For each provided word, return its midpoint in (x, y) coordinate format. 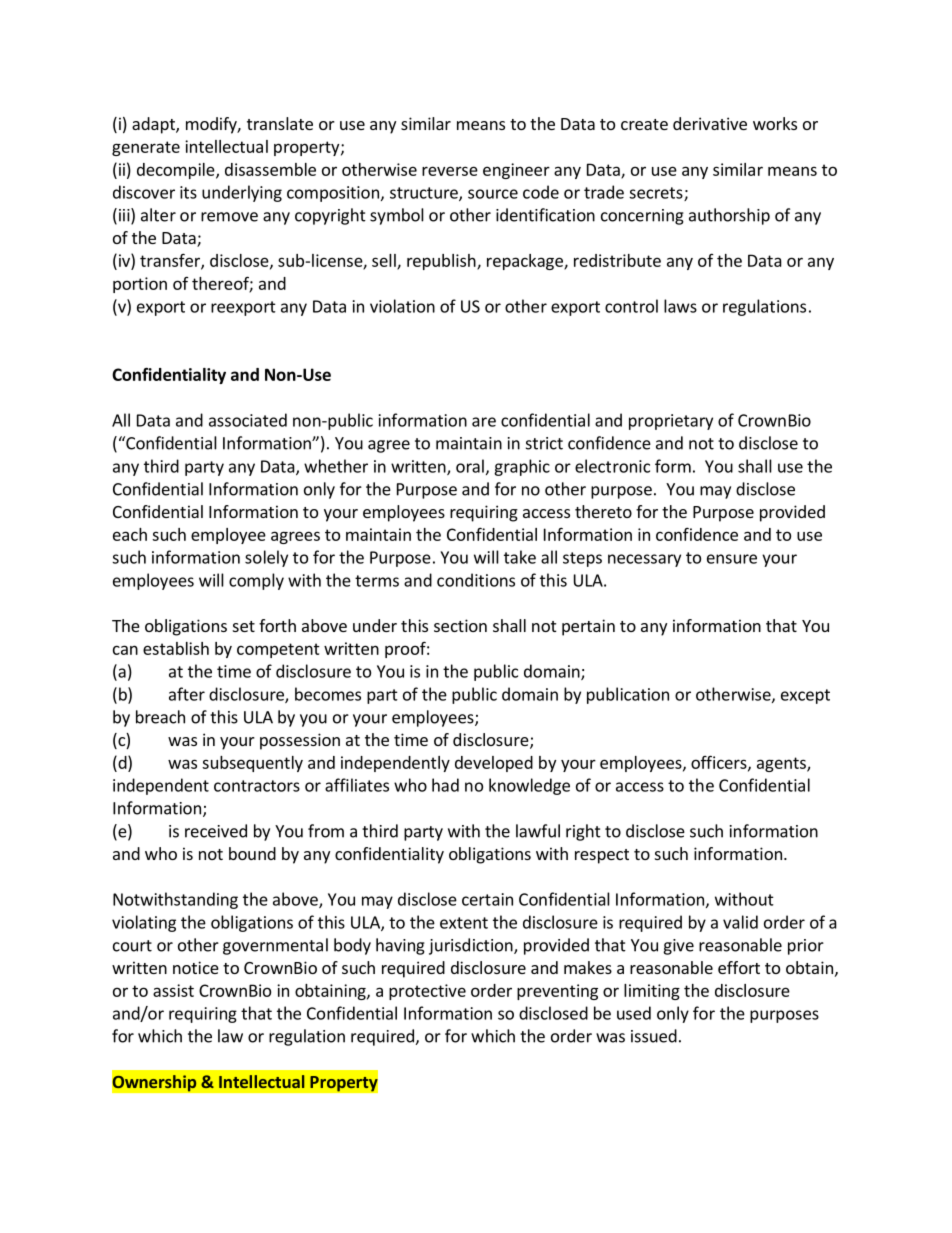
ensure (732, 559)
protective (427, 992)
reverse (450, 171)
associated (248, 420)
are (484, 422)
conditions (476, 580)
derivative (710, 123)
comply (256, 581)
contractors (257, 786)
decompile (177, 171)
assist (173, 990)
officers (720, 763)
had (445, 785)
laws (680, 306)
